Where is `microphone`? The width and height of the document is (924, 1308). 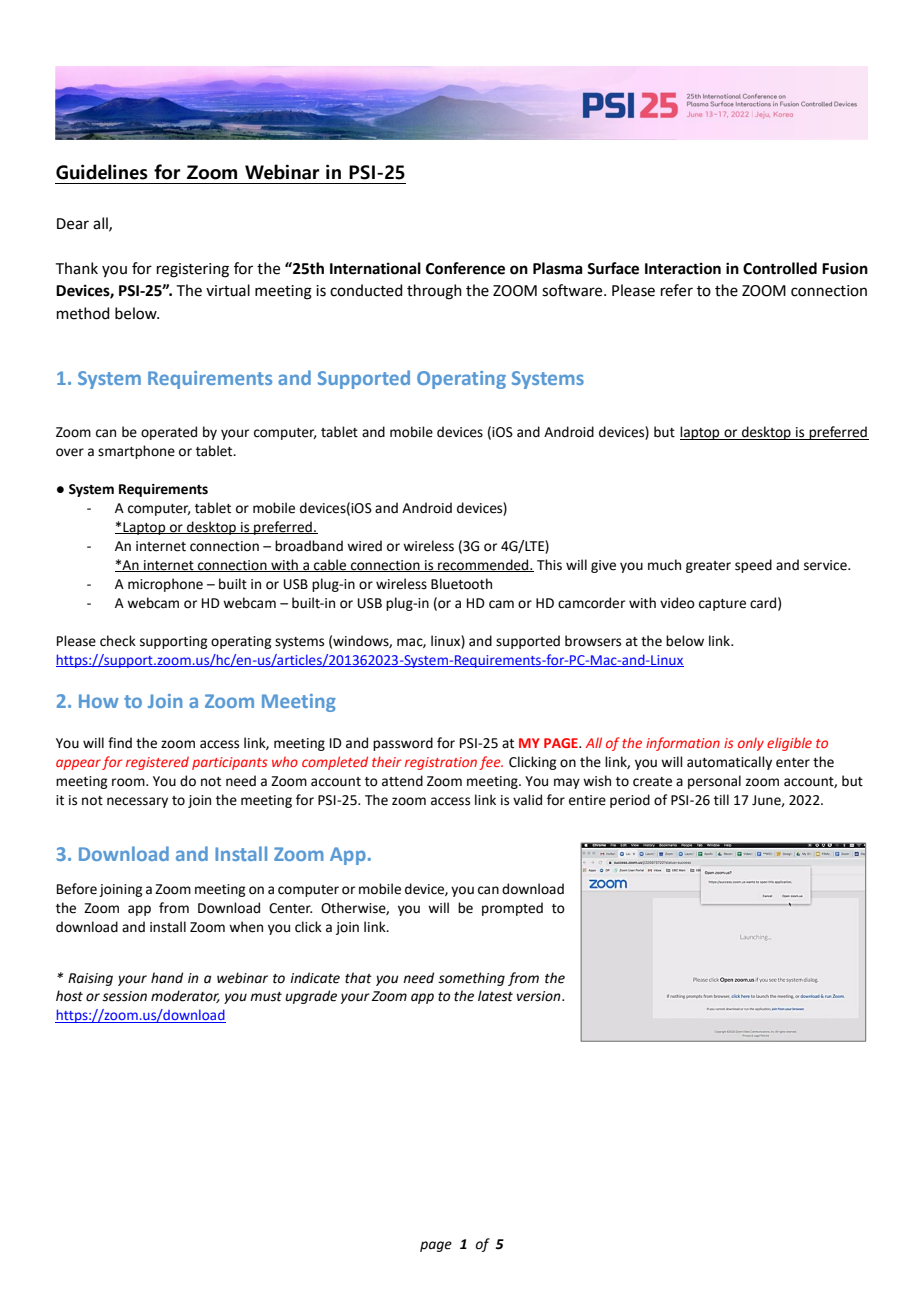
microphone is located at coordinates (165, 585).
